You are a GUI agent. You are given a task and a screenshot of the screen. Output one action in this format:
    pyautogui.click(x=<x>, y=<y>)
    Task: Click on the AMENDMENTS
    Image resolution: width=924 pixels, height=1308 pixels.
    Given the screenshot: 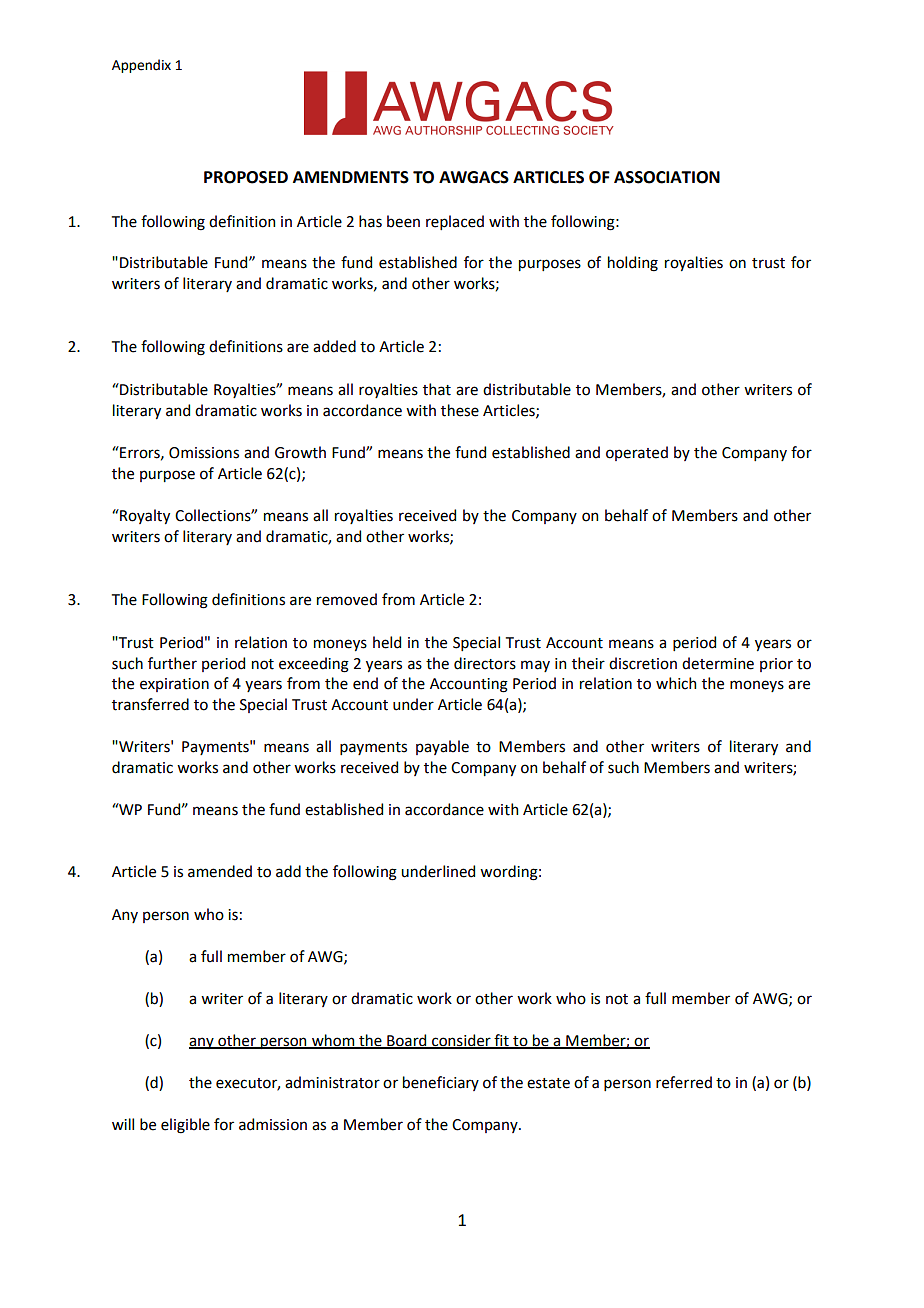 What is the action you would take?
    pyautogui.click(x=351, y=177)
